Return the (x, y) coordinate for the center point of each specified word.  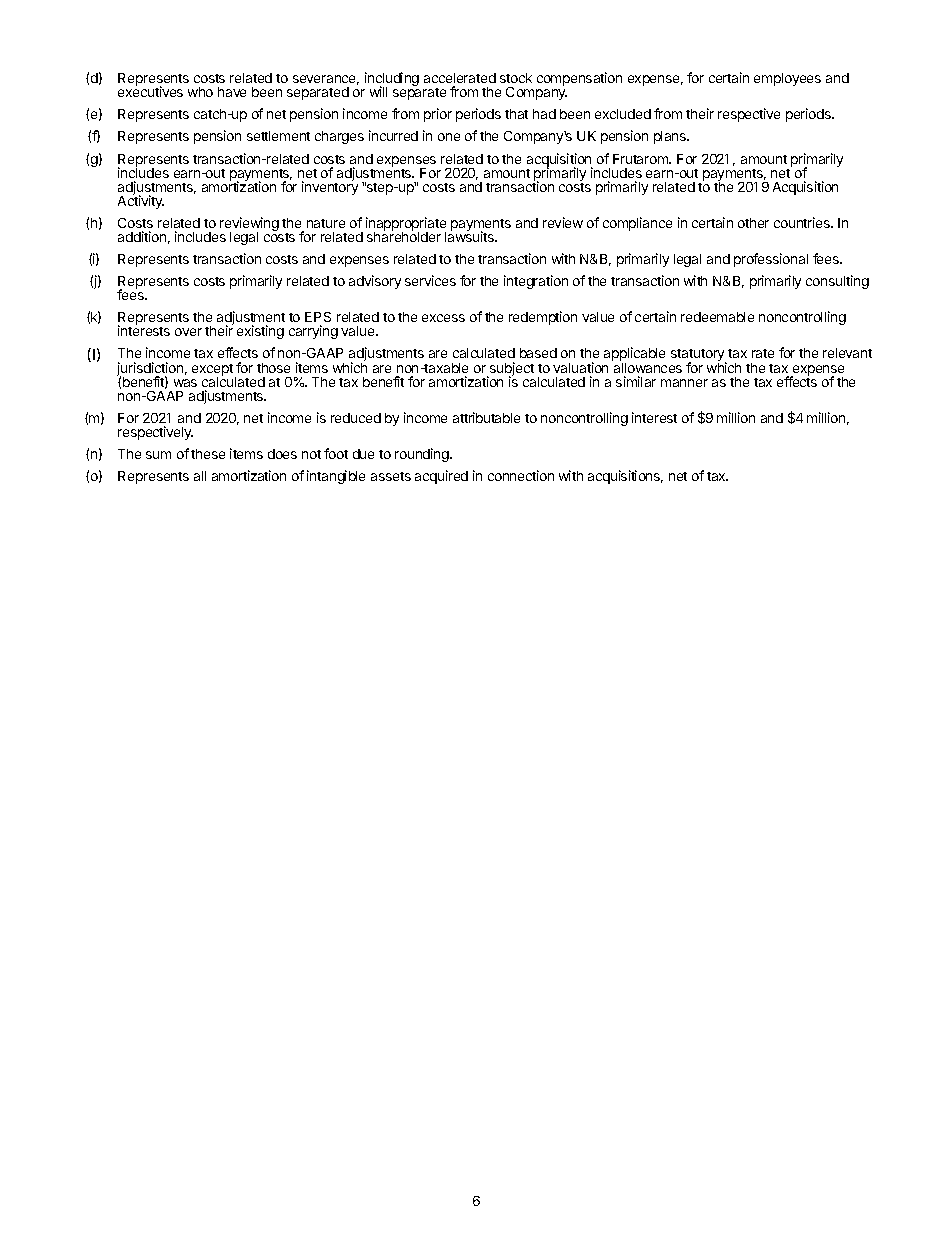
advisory (375, 282)
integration (536, 282)
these (208, 454)
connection (521, 475)
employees (787, 79)
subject (511, 370)
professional (771, 260)
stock (516, 78)
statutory (699, 356)
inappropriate (406, 225)
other (753, 223)
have (232, 92)
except (212, 371)
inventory (330, 187)
